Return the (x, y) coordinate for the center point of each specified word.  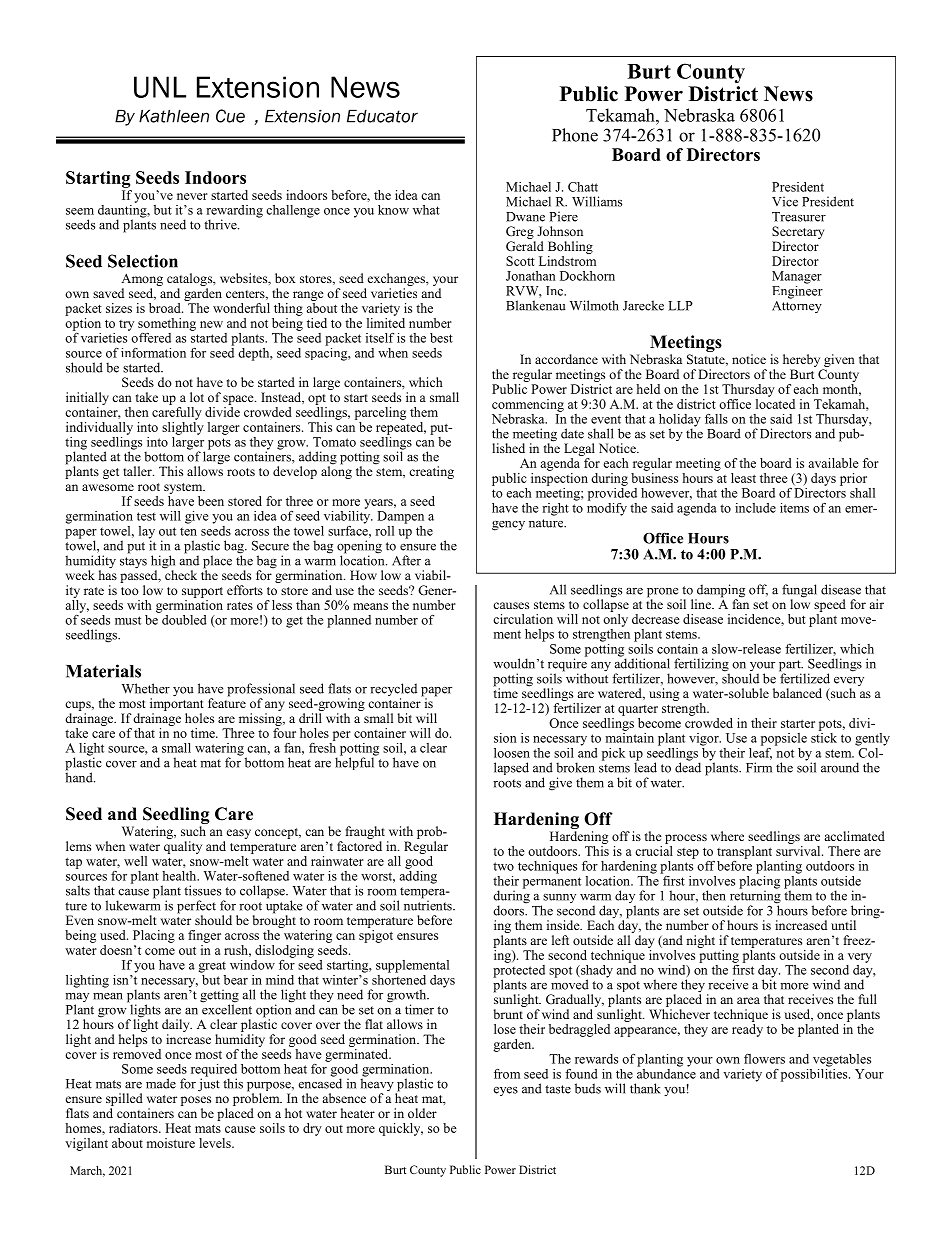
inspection (559, 478)
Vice (785, 201)
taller (138, 471)
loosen (512, 753)
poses (196, 1102)
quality (183, 847)
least (743, 478)
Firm (759, 767)
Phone (575, 135)
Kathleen (174, 116)
